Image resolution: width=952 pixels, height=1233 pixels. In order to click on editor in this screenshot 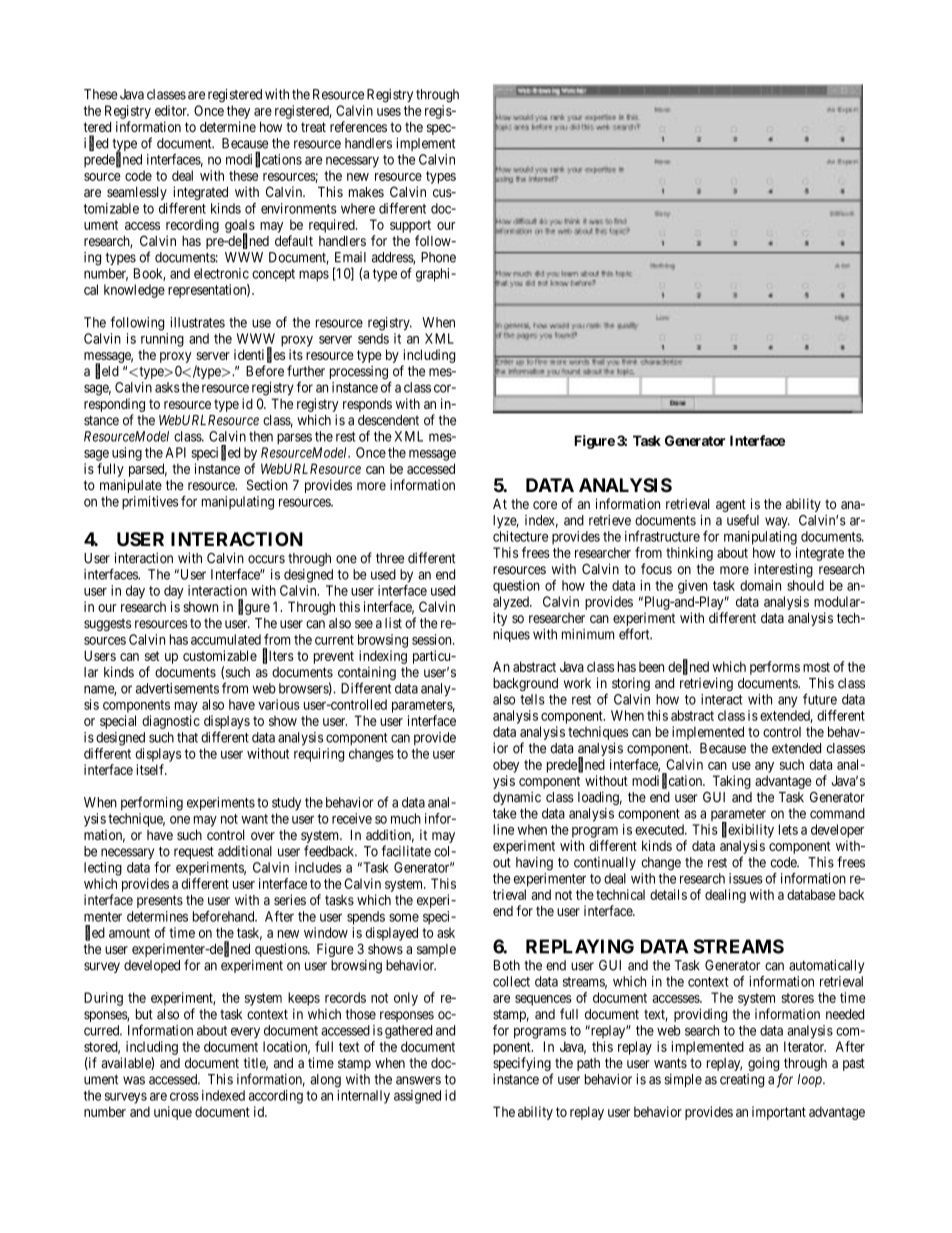, I will do `click(172, 110)`.
